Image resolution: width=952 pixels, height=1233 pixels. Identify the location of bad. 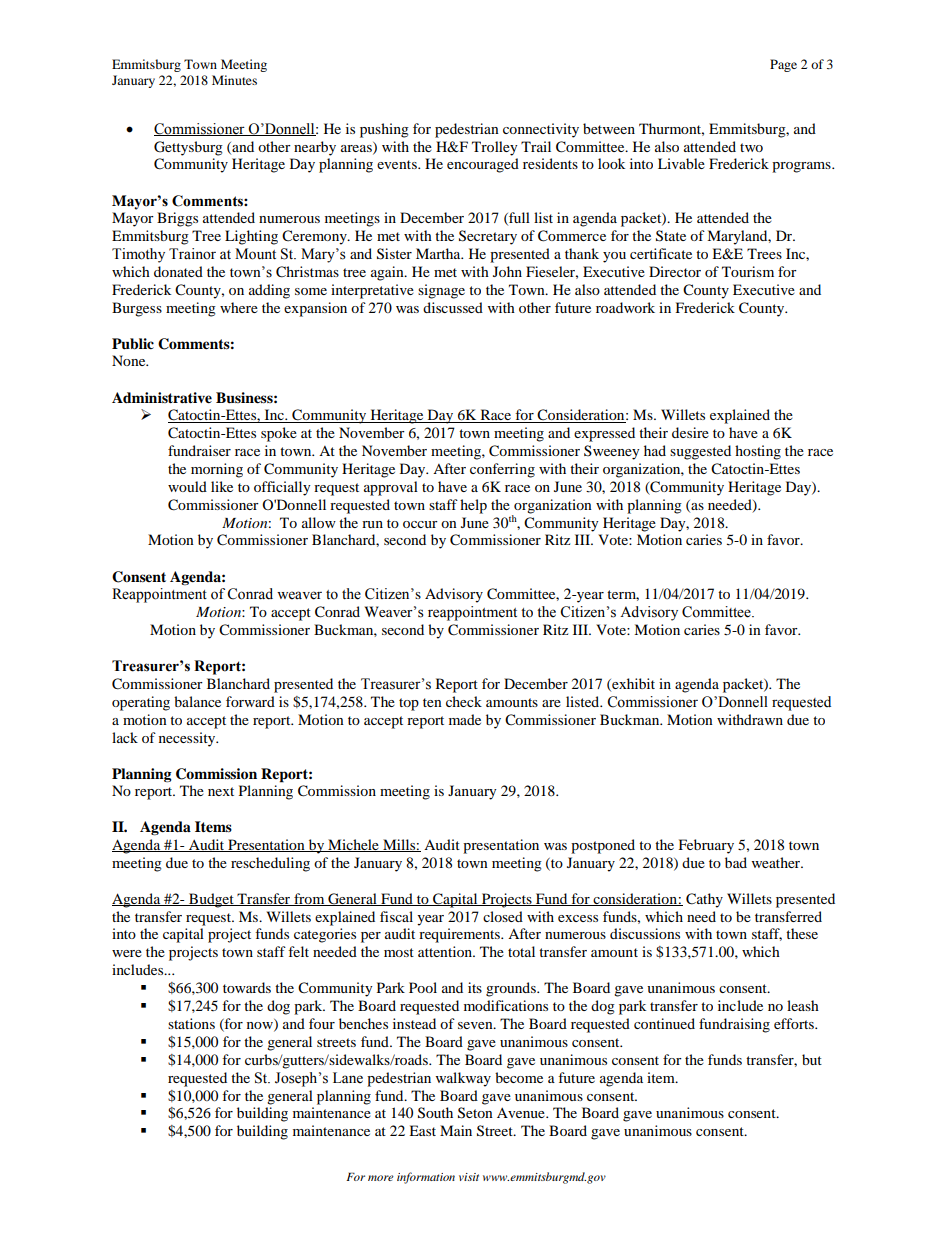
(736, 862).
